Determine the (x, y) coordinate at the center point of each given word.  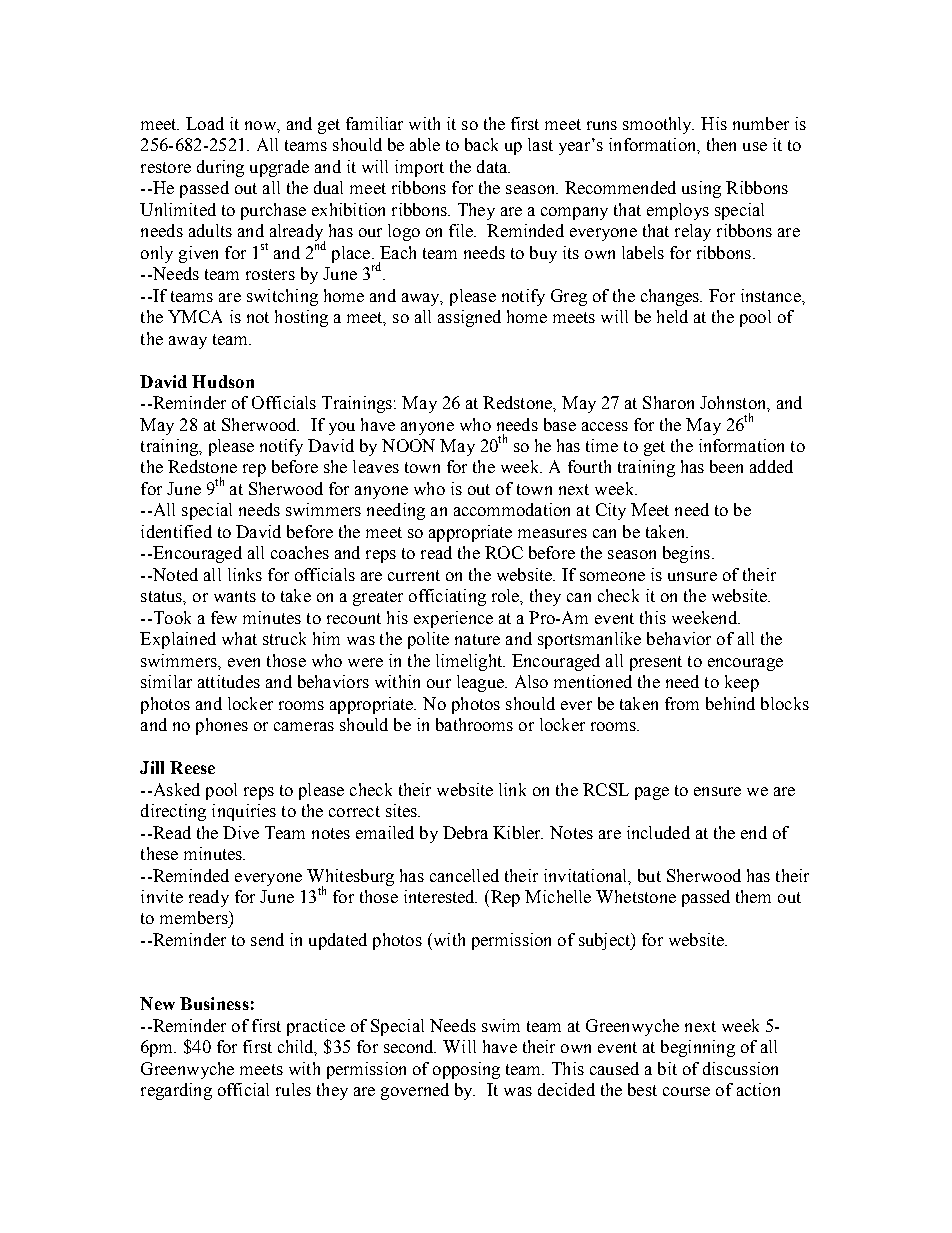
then (721, 144)
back (481, 144)
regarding (176, 1091)
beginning (698, 1048)
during (220, 168)
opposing (466, 1070)
